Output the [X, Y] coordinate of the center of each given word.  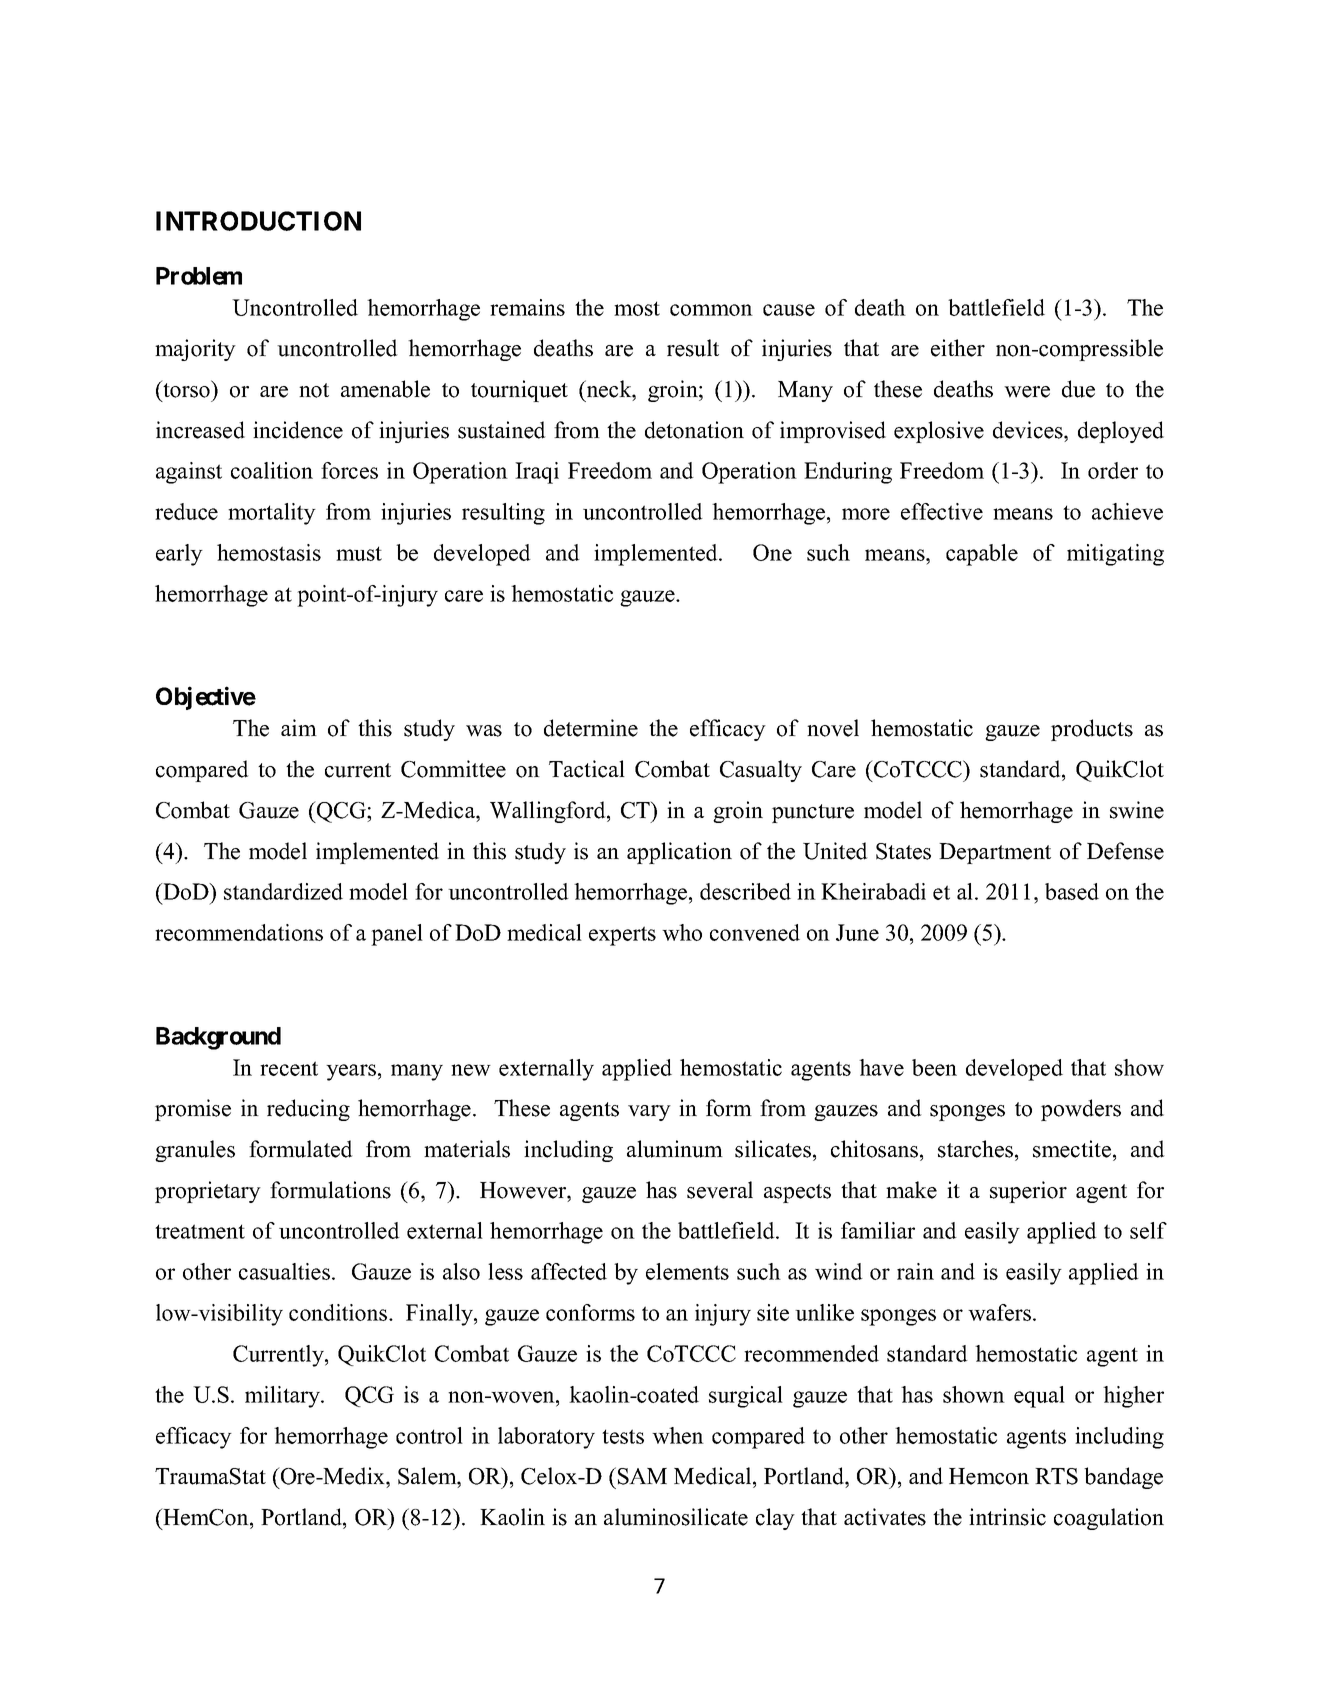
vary [649, 1113]
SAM [642, 1476]
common [711, 310]
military [284, 1397]
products [1092, 730]
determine [591, 728]
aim [299, 727]
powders [1081, 1110]
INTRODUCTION [258, 221]
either [958, 348]
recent [289, 1068]
